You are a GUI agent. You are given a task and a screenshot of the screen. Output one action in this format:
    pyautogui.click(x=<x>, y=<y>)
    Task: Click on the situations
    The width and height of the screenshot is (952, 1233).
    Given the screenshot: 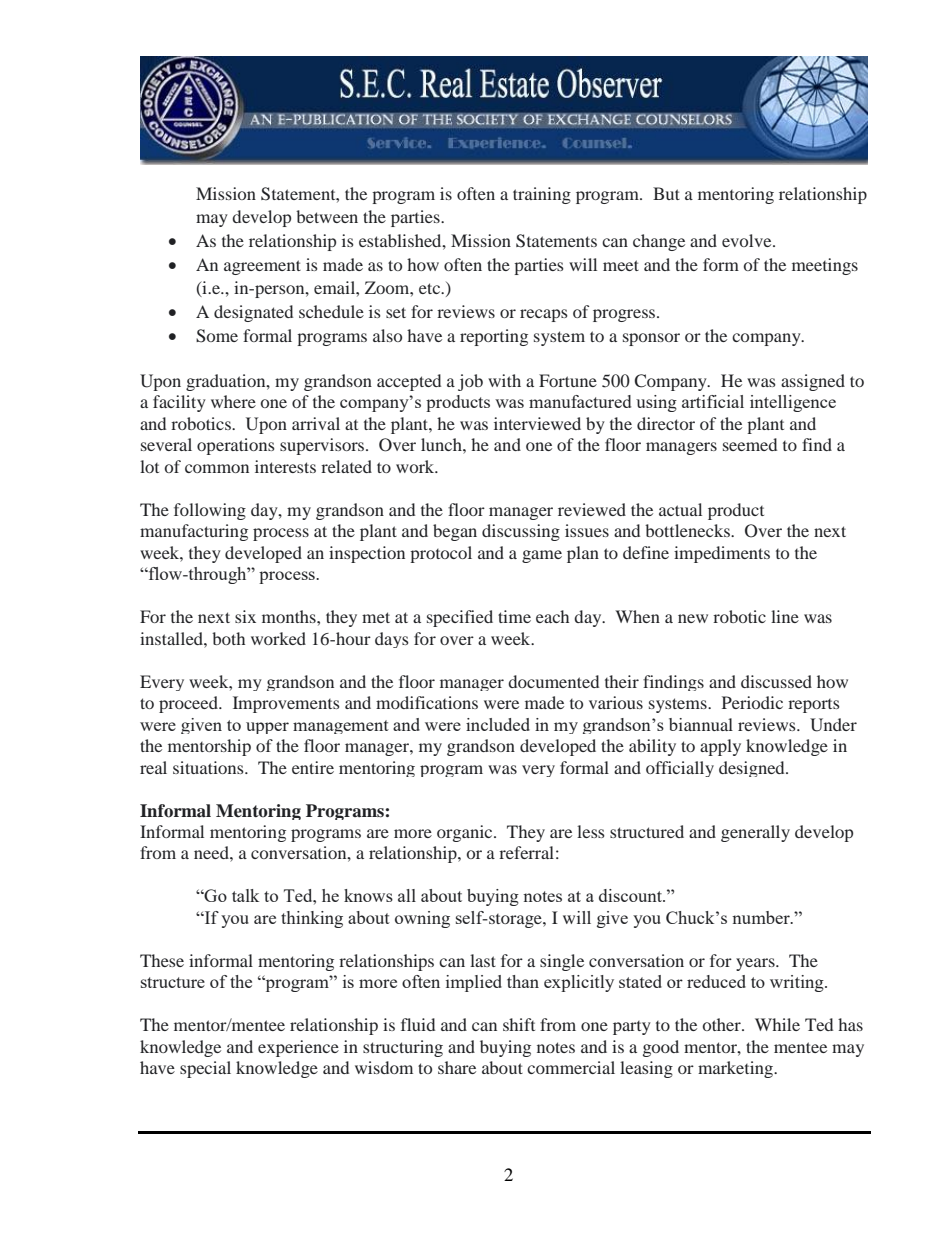 What is the action you would take?
    pyautogui.click(x=209, y=767)
